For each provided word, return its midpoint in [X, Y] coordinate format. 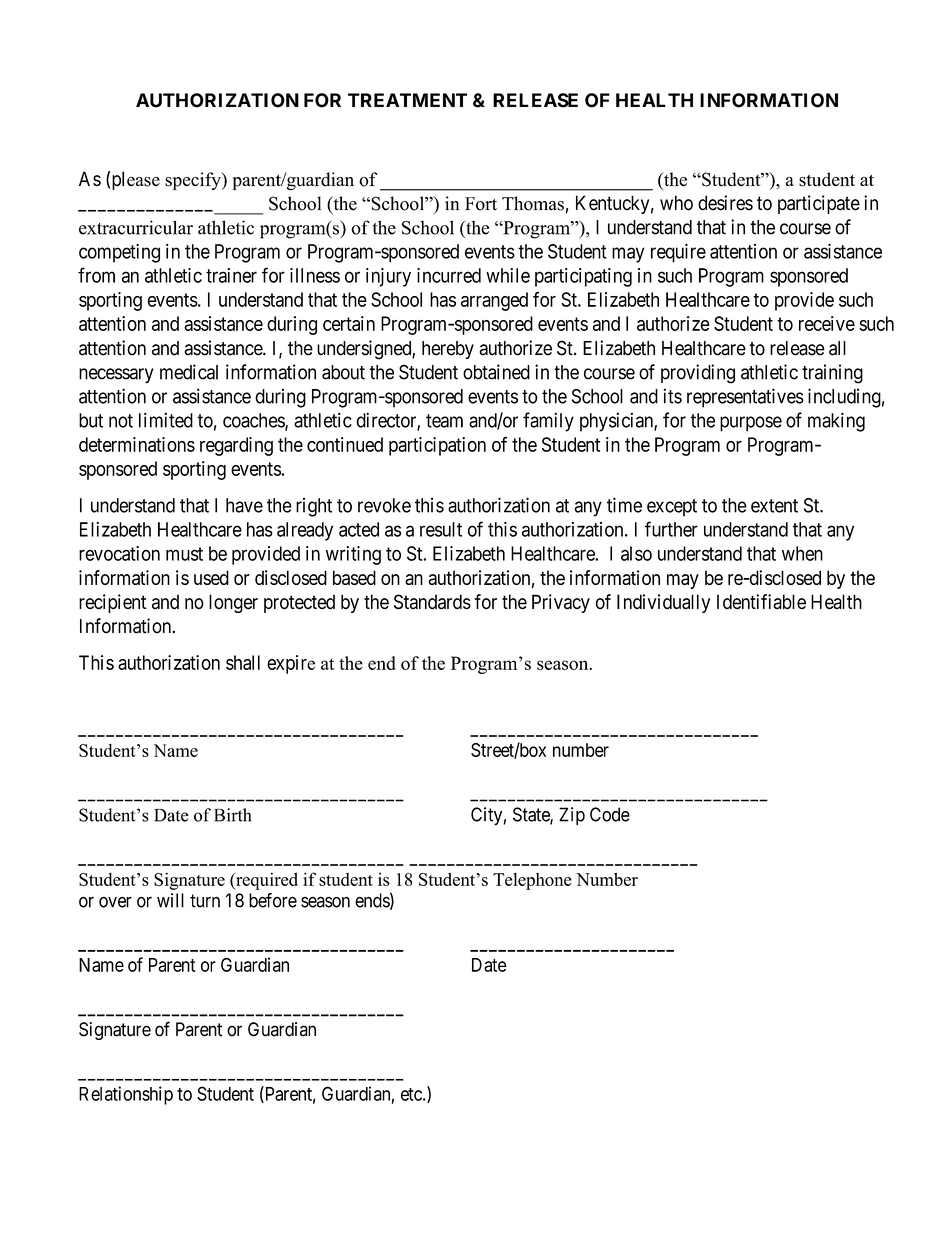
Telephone [532, 881]
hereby [448, 350]
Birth [232, 815]
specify [194, 181]
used [211, 577]
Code [610, 814]
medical [189, 372]
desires [725, 203]
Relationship [126, 1095]
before [273, 900]
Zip [572, 816]
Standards [432, 602]
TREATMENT [407, 100]
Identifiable [761, 602]
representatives [745, 398]
